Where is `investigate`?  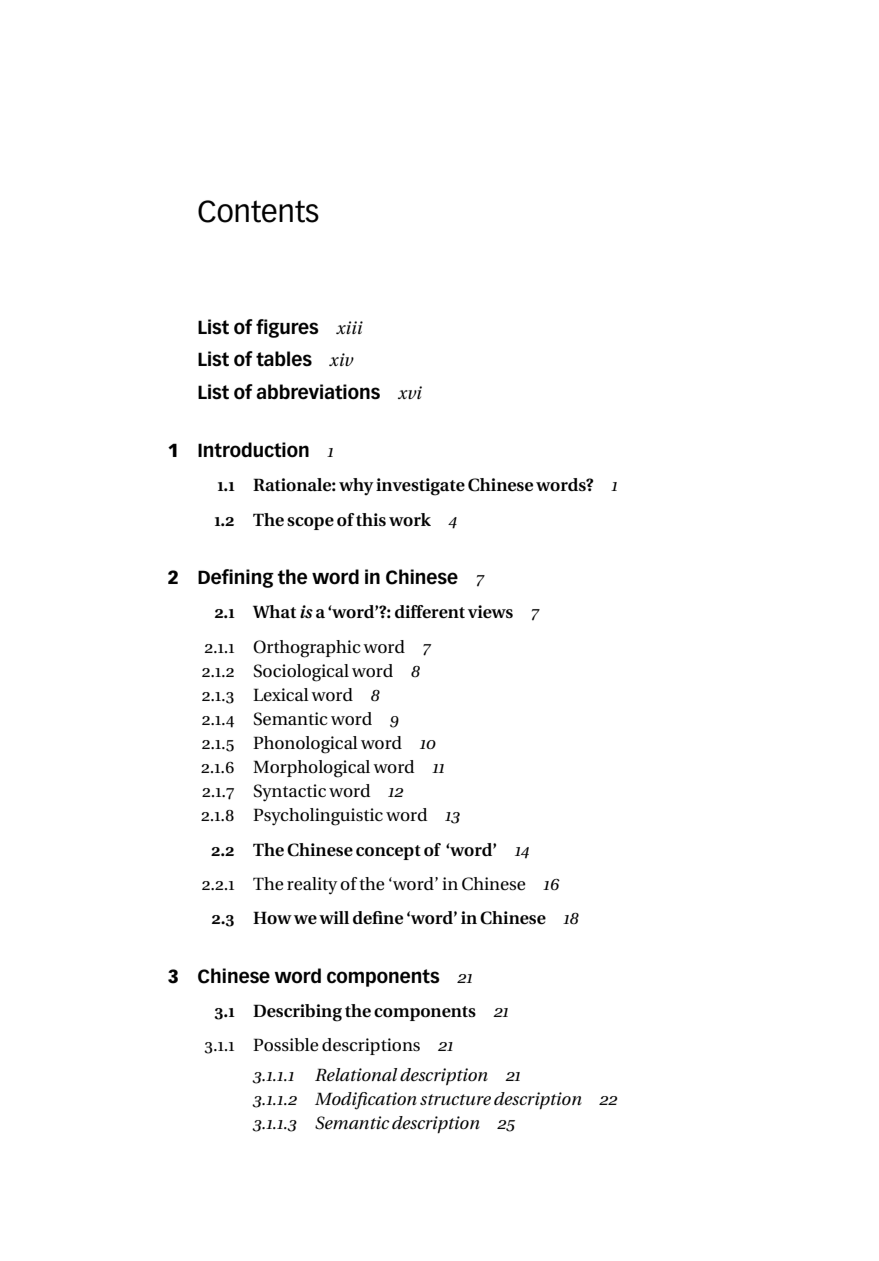
investigate is located at coordinates (420, 487).
